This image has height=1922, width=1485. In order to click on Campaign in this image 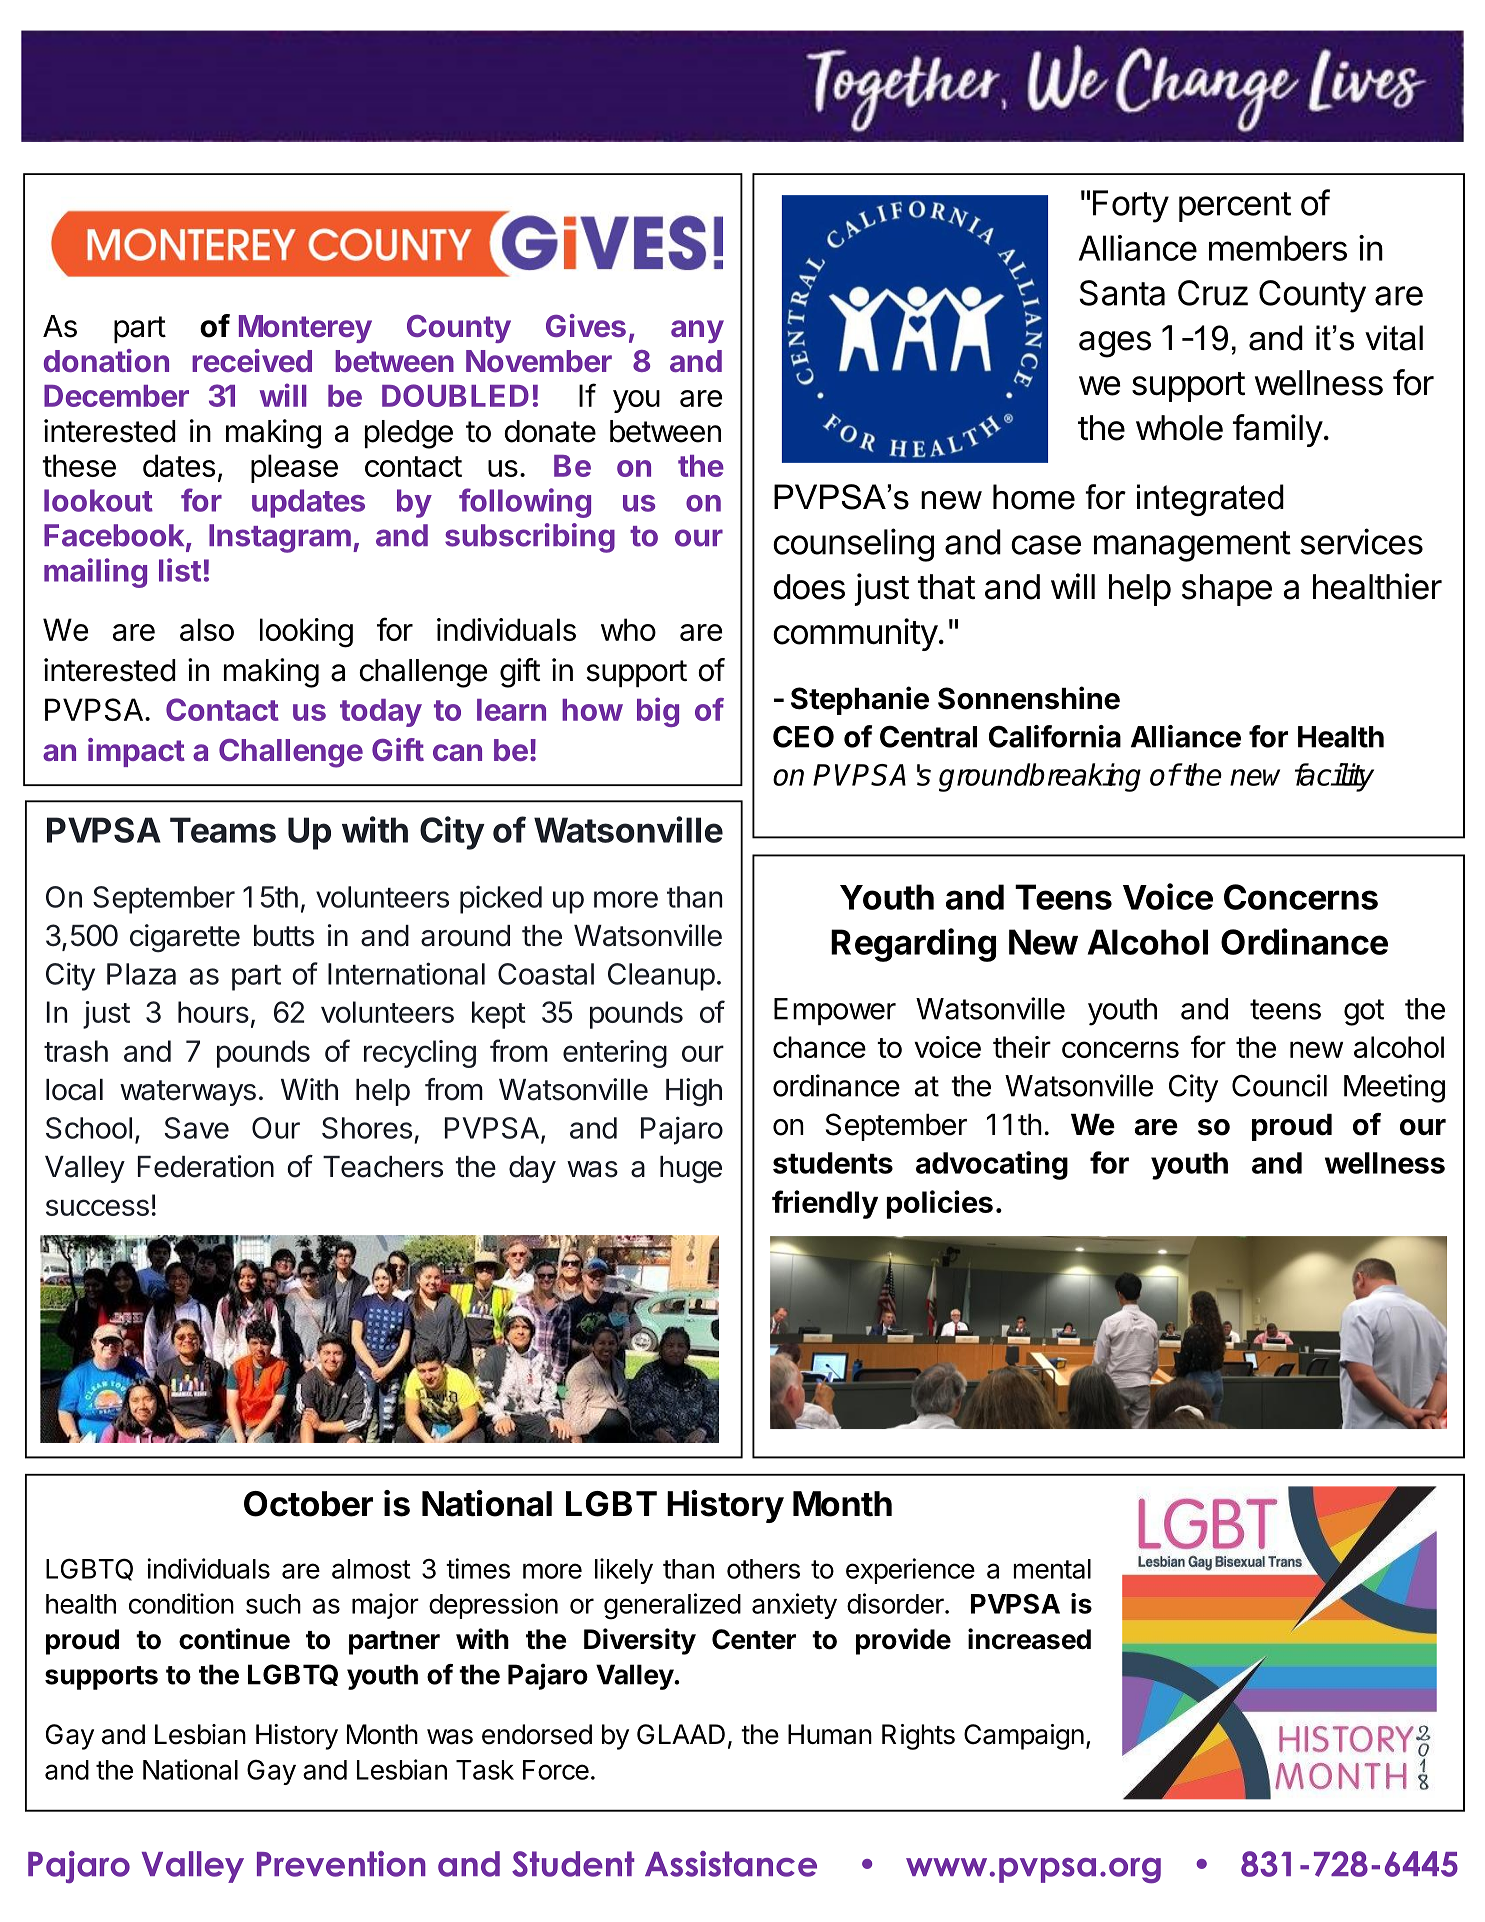, I will do `click(1024, 1737)`.
